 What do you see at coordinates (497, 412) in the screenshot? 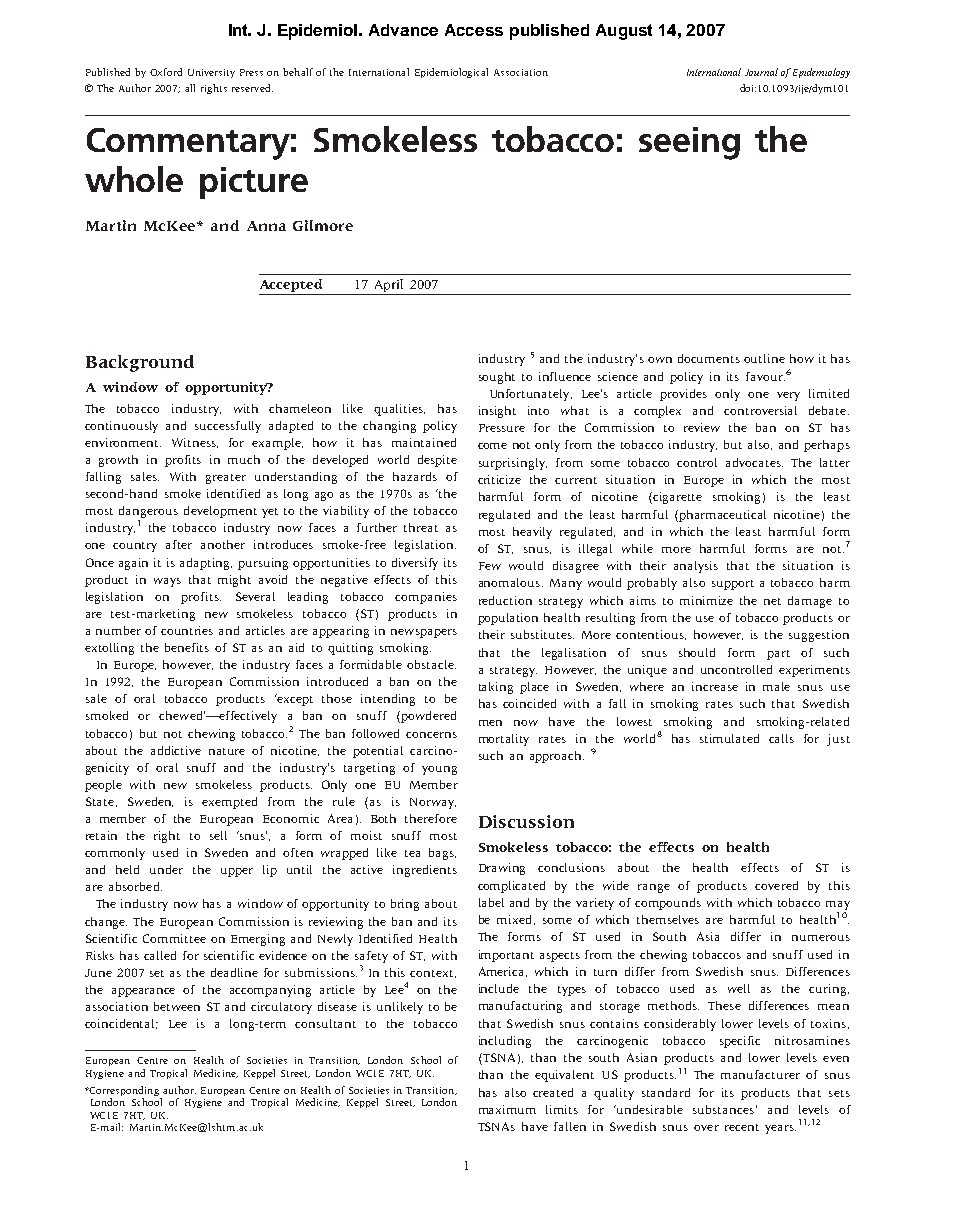
I see `insight` at bounding box center [497, 412].
